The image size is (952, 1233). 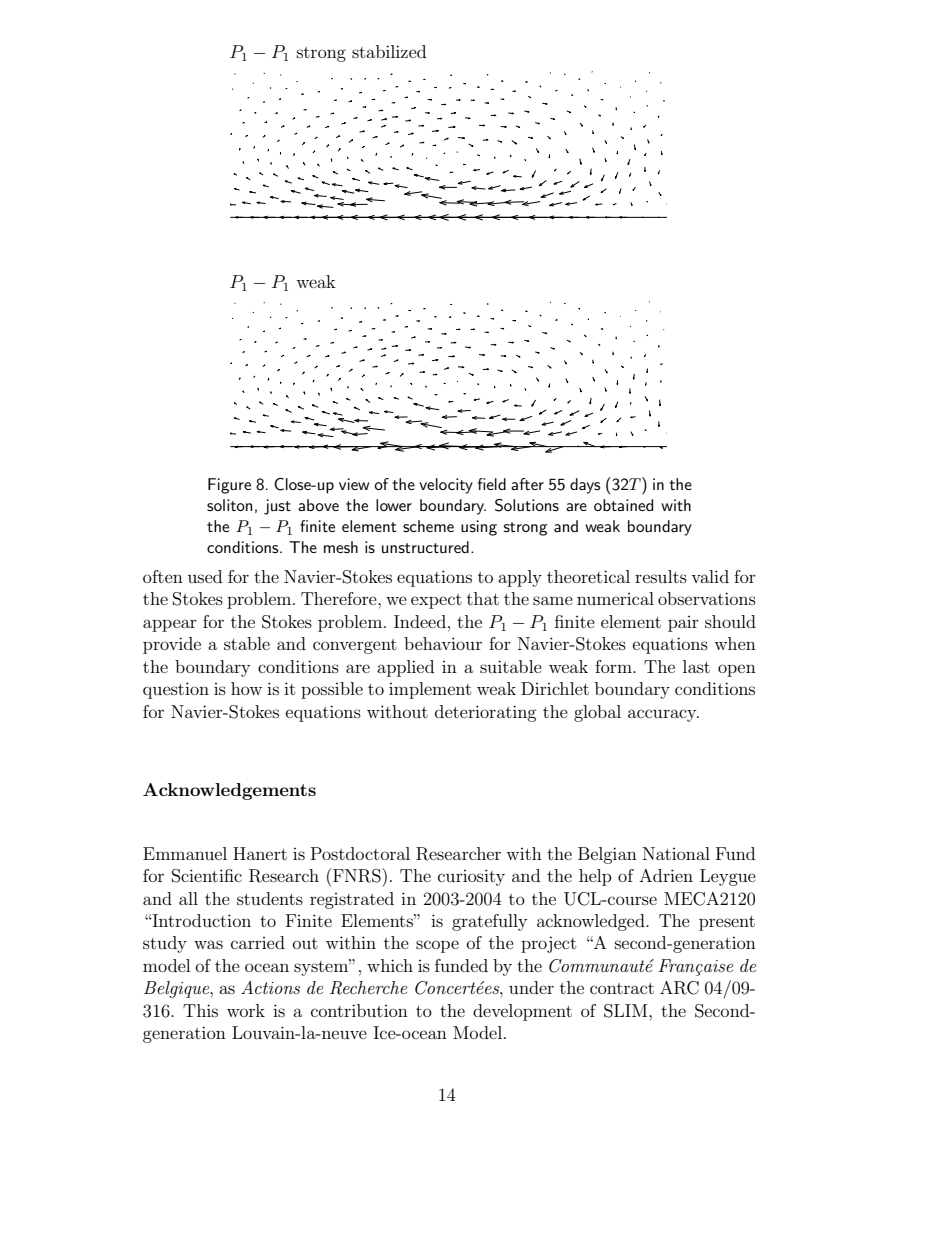 I want to click on work, so click(x=246, y=1010).
